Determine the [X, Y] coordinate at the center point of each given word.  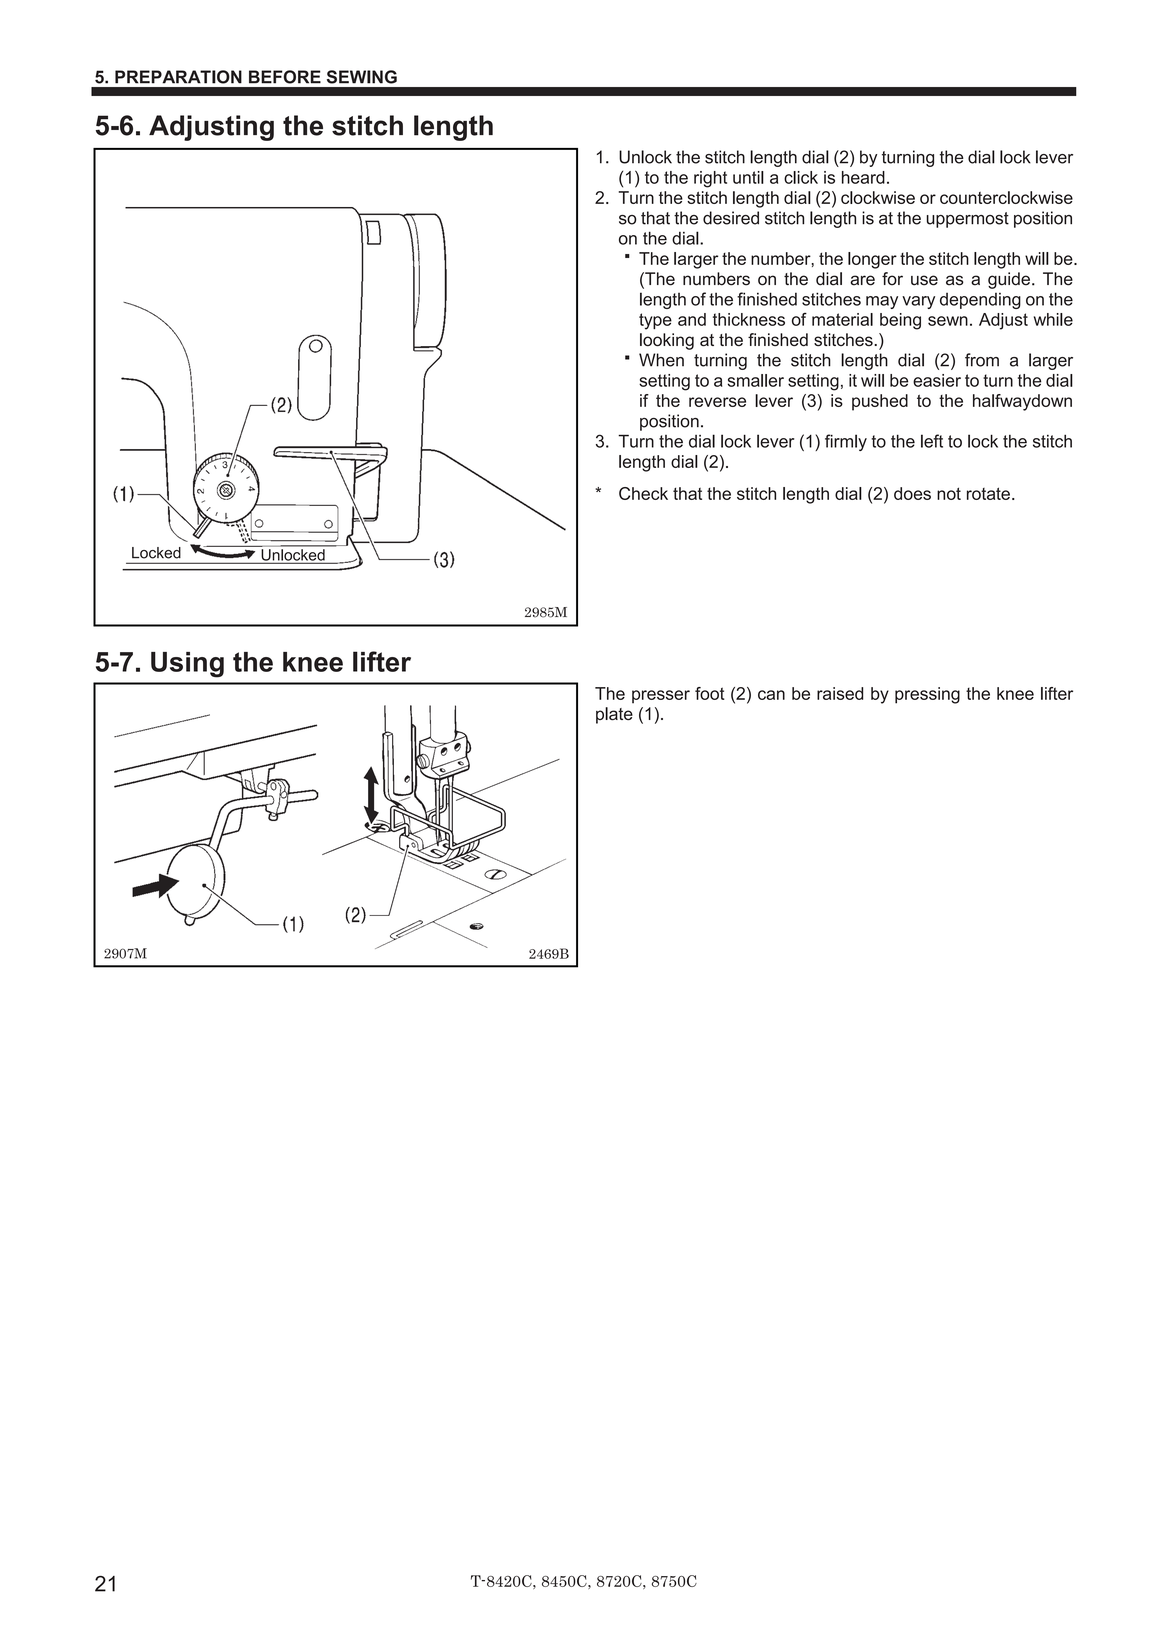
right [710, 179]
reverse [717, 402]
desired [731, 218]
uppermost [968, 220]
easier [937, 380]
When [661, 360]
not [949, 493]
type [655, 321]
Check [643, 493]
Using [187, 665]
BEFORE [285, 77]
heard [863, 177]
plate [614, 715]
